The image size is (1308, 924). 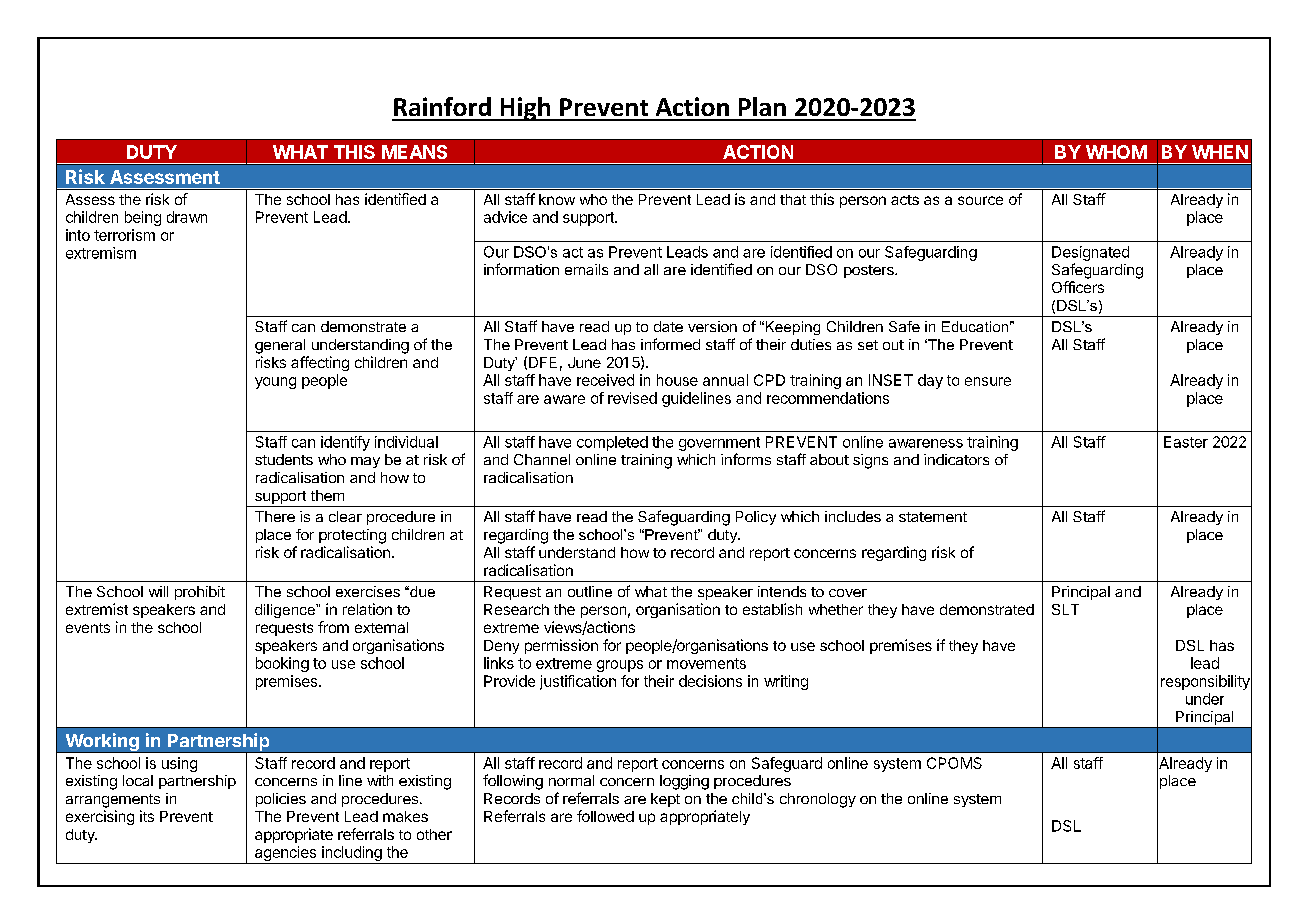 What do you see at coordinates (1065, 609) in the page?
I see `SLT` at bounding box center [1065, 609].
